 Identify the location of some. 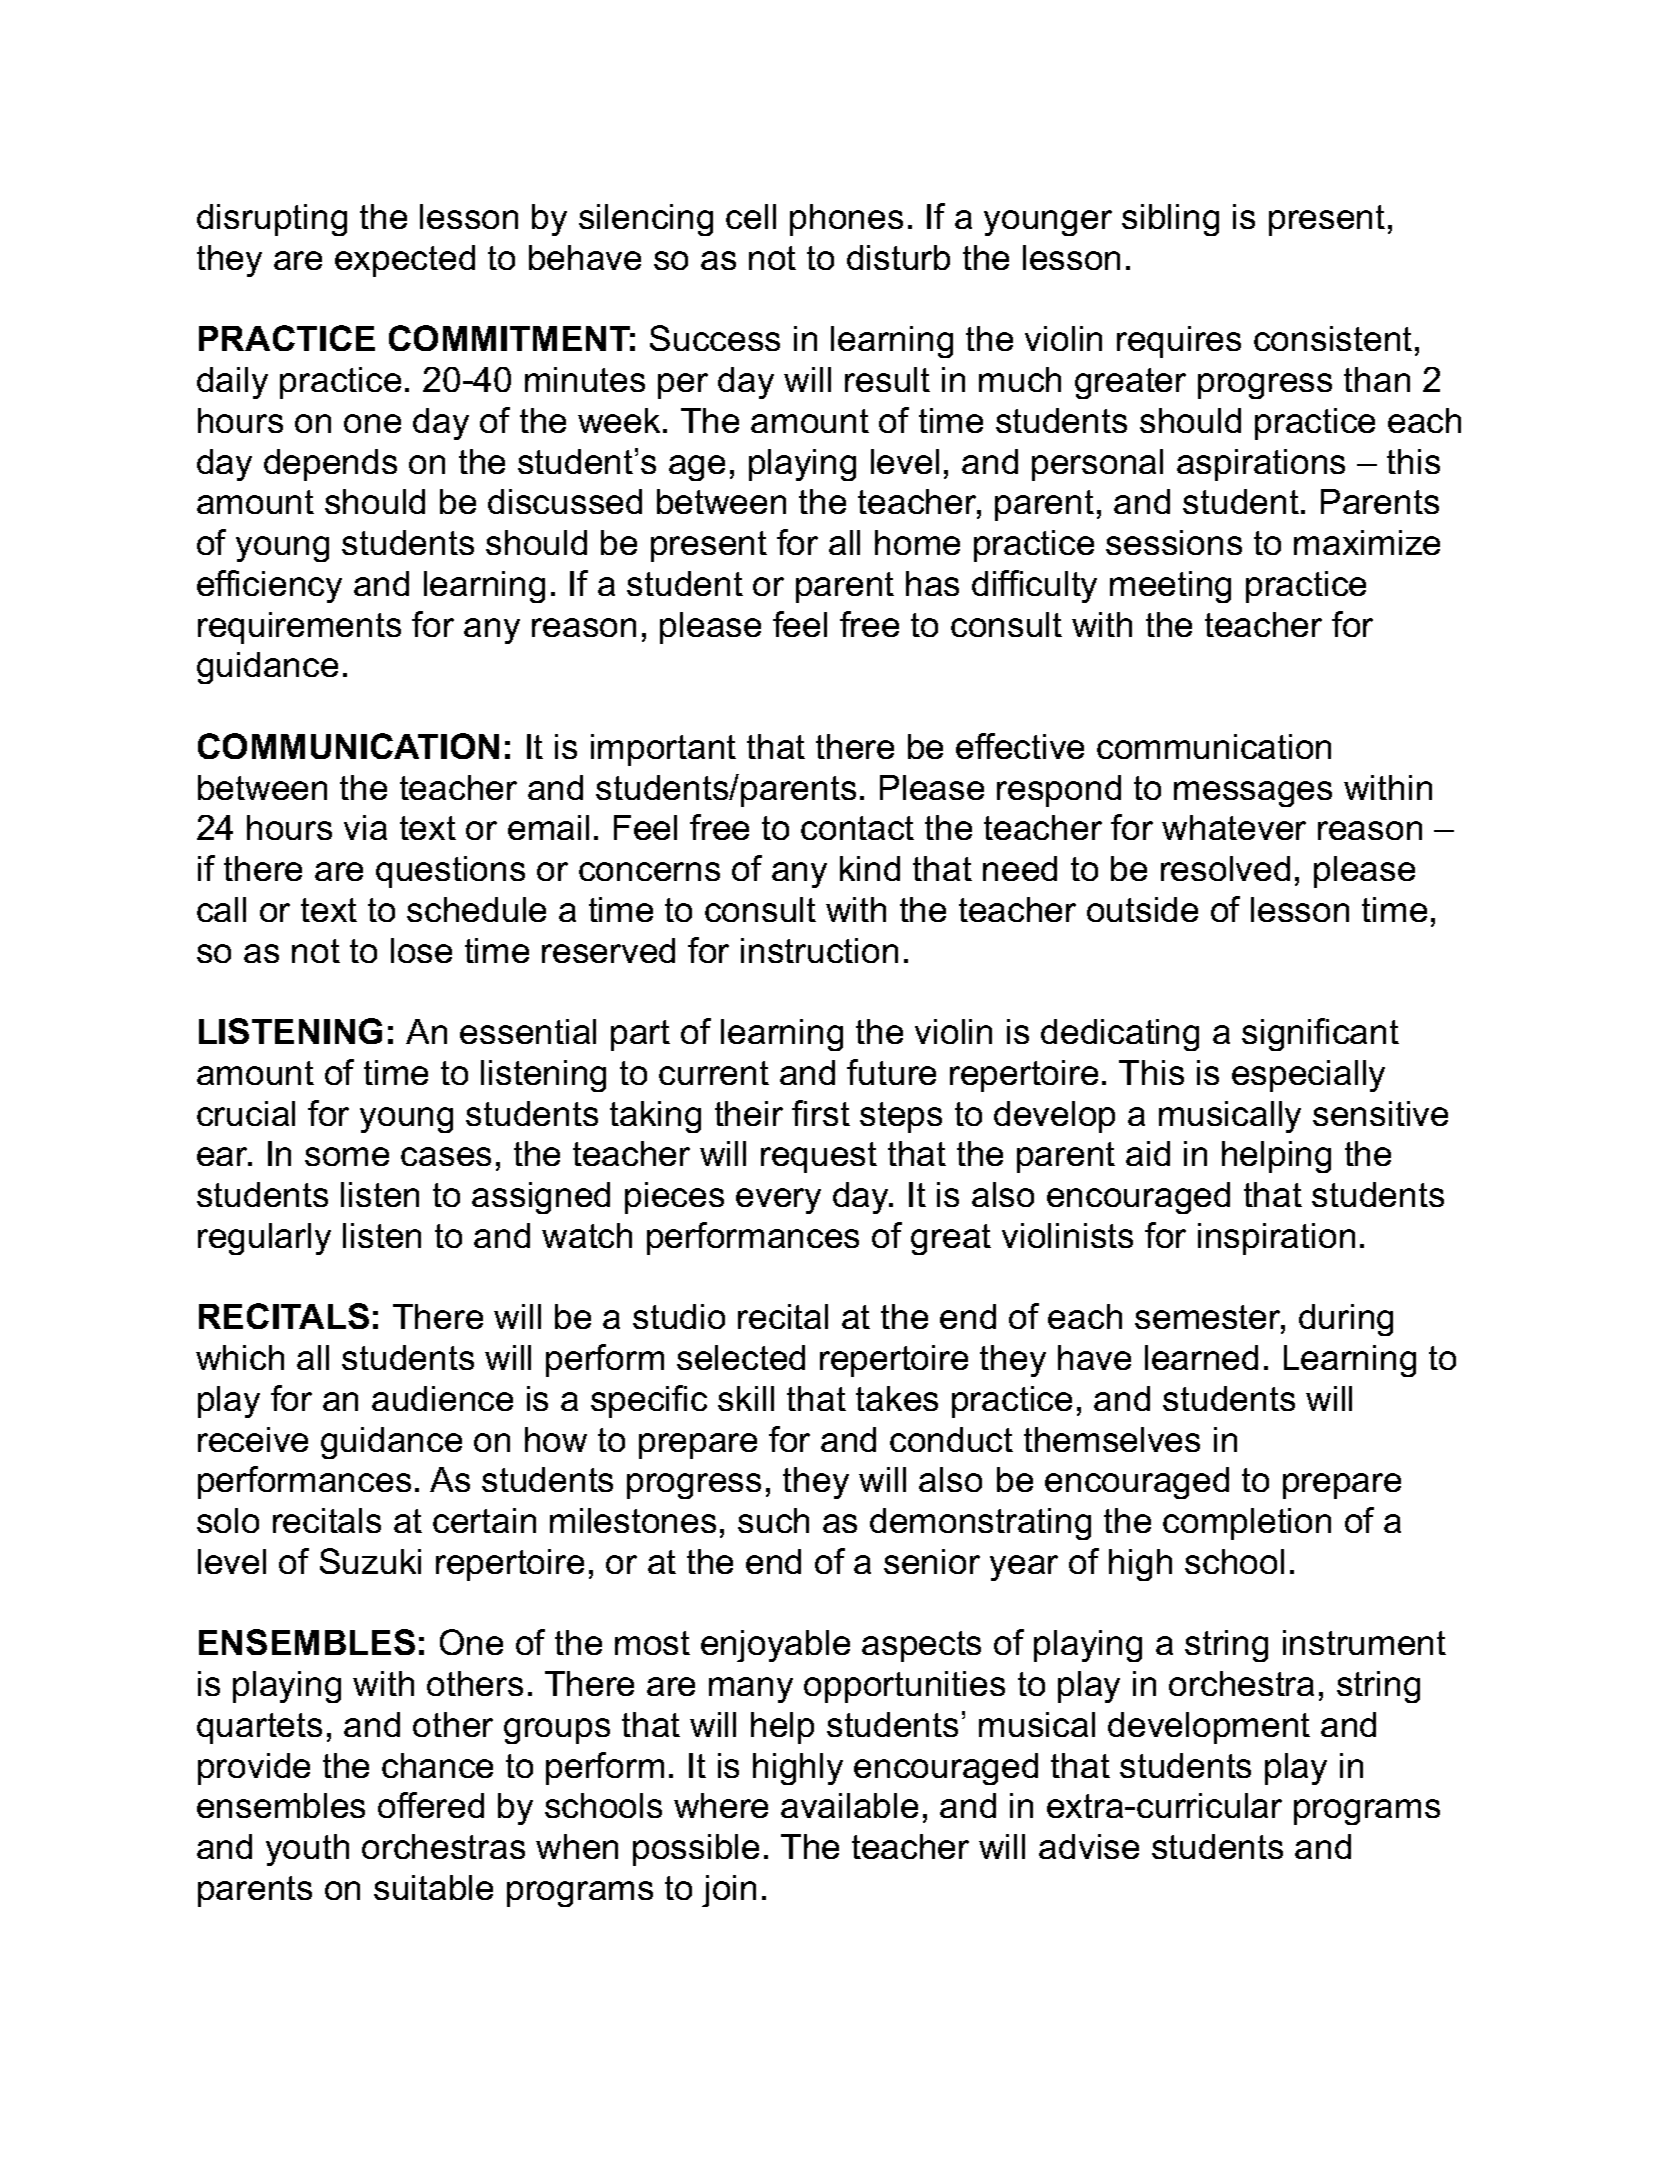
(347, 1156).
